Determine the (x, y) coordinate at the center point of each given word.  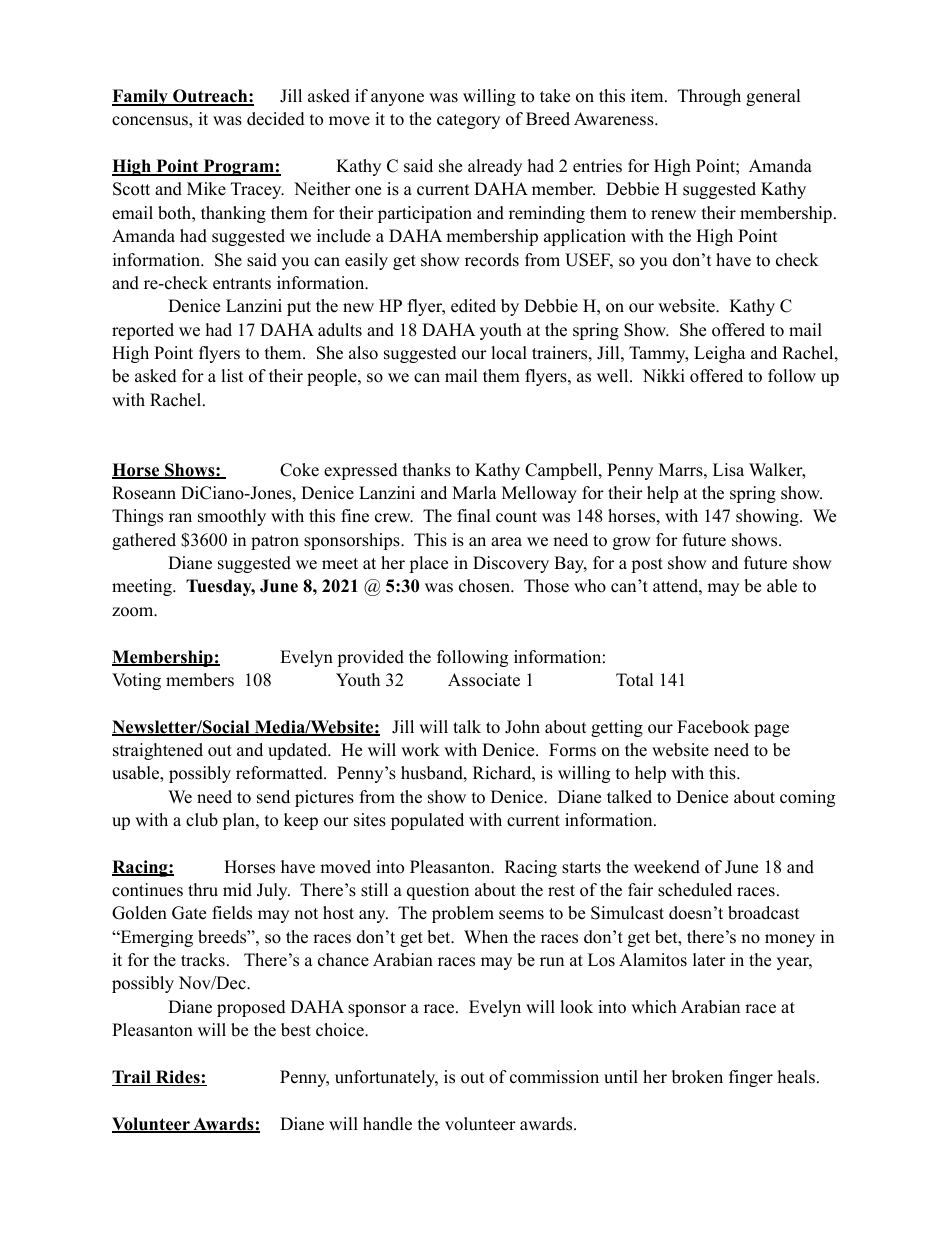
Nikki (664, 375)
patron (275, 542)
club (202, 820)
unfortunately (386, 1078)
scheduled (695, 890)
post (647, 565)
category (468, 121)
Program (238, 167)
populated (427, 821)
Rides (178, 1078)
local (509, 353)
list (232, 376)
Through (709, 97)
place (428, 564)
